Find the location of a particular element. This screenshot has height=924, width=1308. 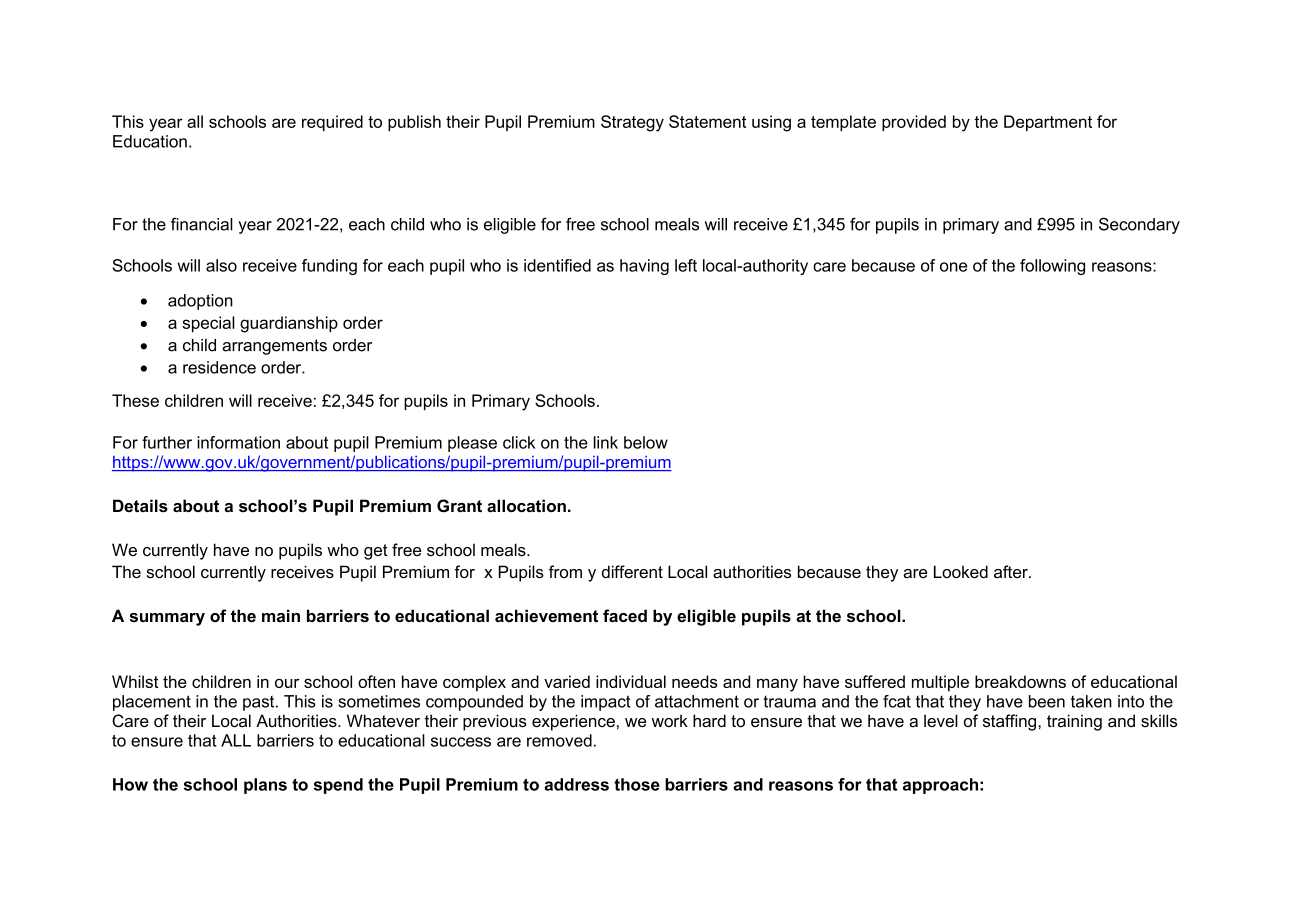

Department is located at coordinates (1048, 123).
